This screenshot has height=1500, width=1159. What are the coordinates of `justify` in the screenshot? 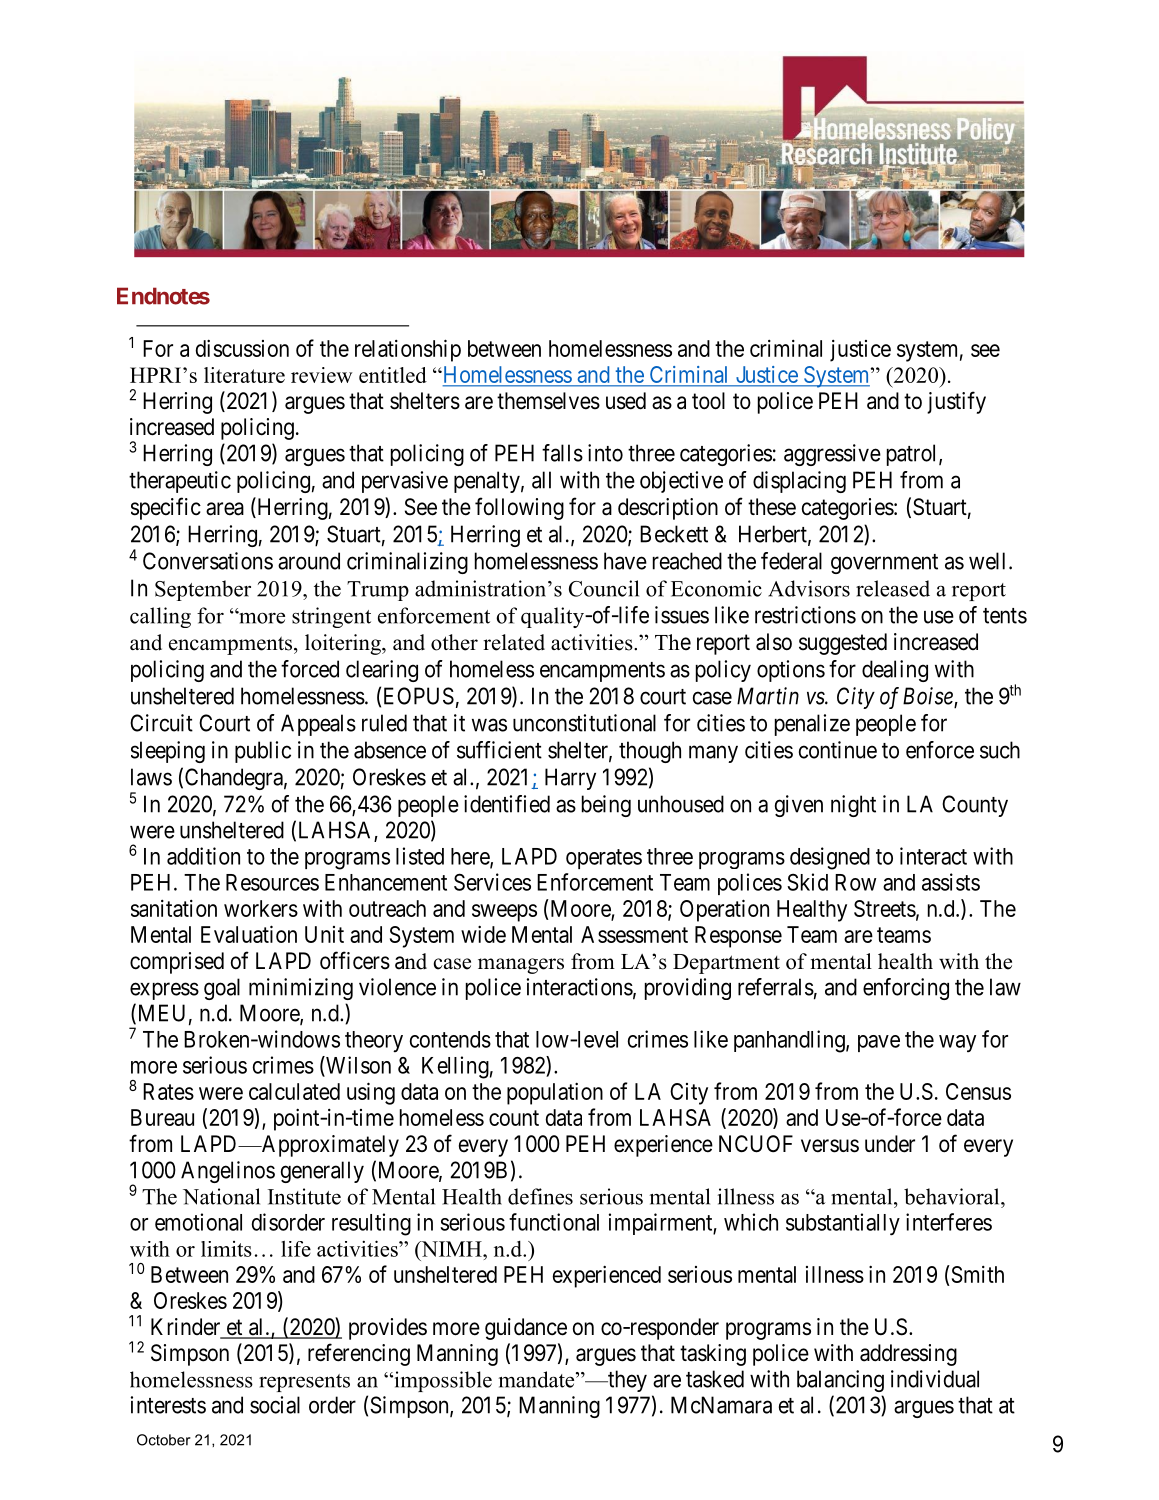 It's located at (956, 402).
